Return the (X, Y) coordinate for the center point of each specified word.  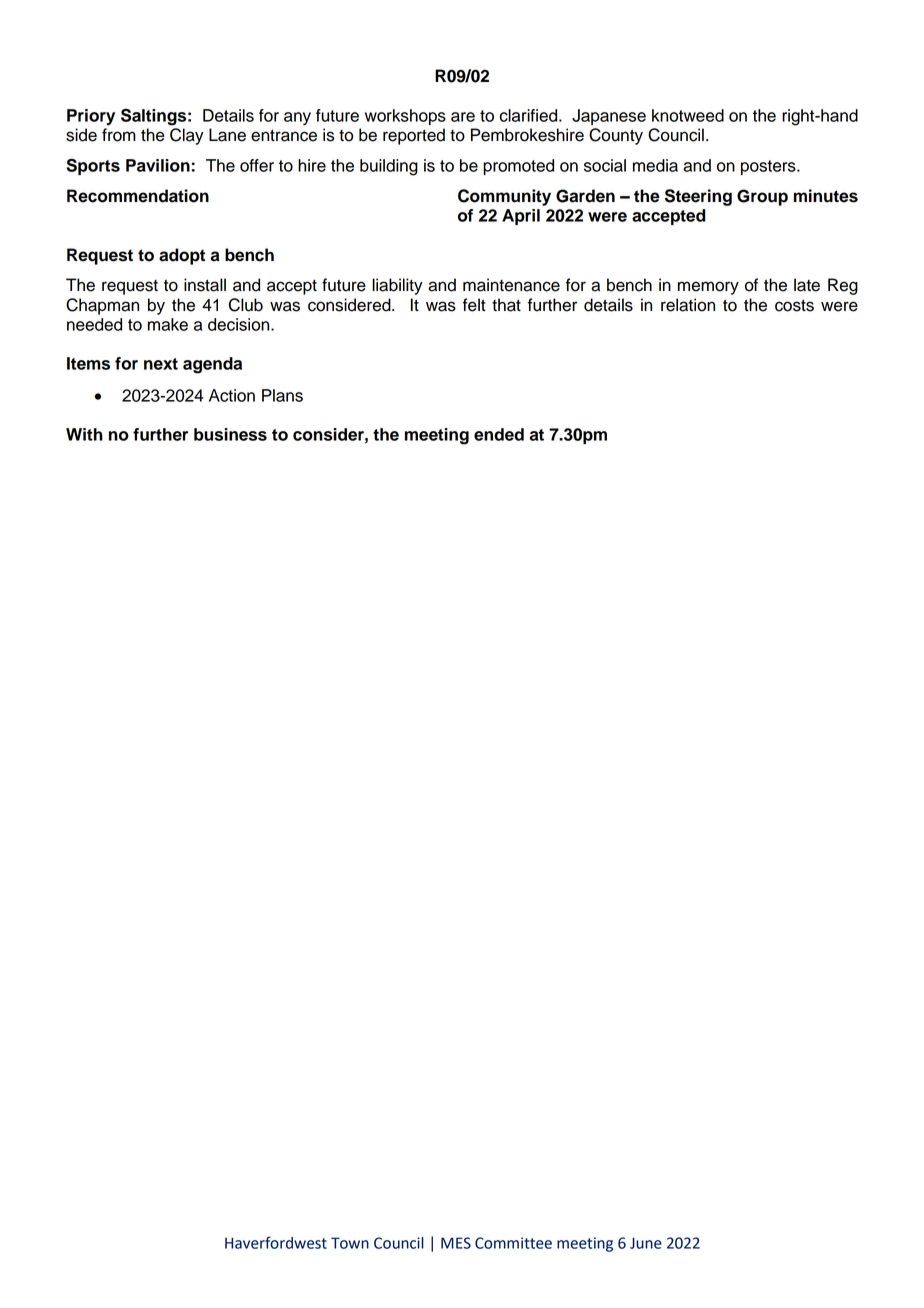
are (463, 117)
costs (794, 305)
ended (499, 434)
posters (769, 167)
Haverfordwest (276, 1242)
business (230, 434)
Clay (187, 136)
